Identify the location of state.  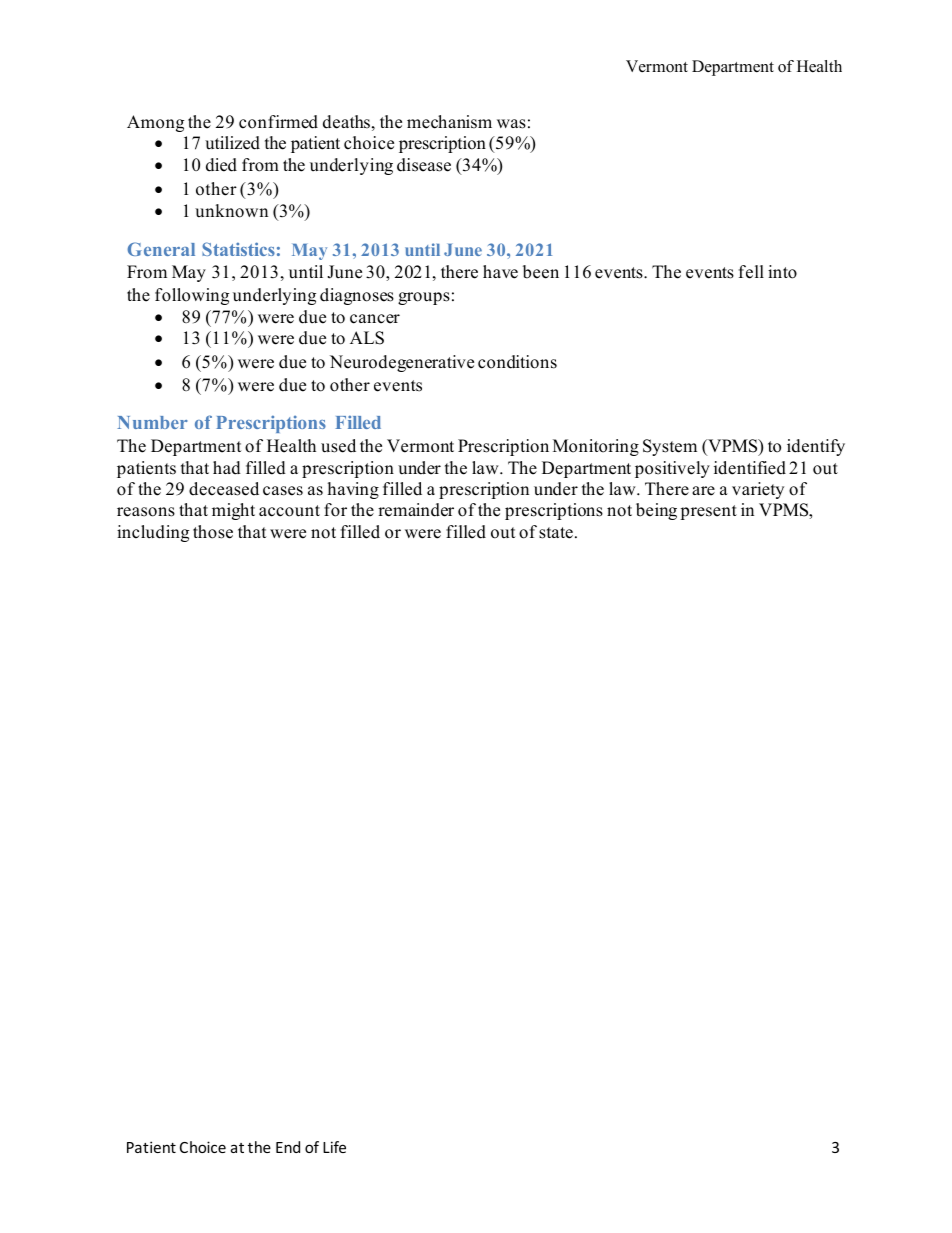
(556, 533).
